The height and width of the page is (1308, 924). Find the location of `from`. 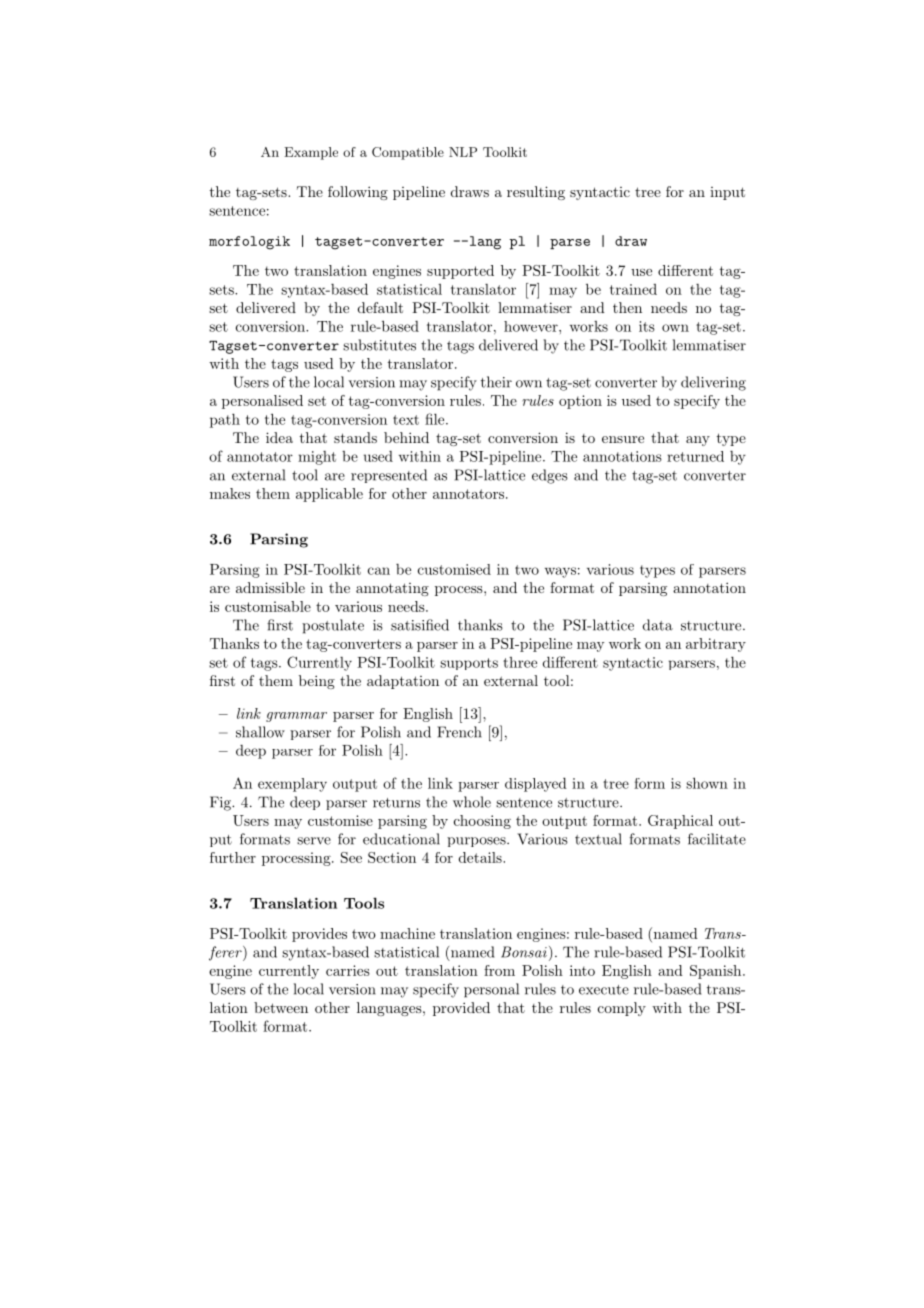

from is located at coordinates (499, 970).
